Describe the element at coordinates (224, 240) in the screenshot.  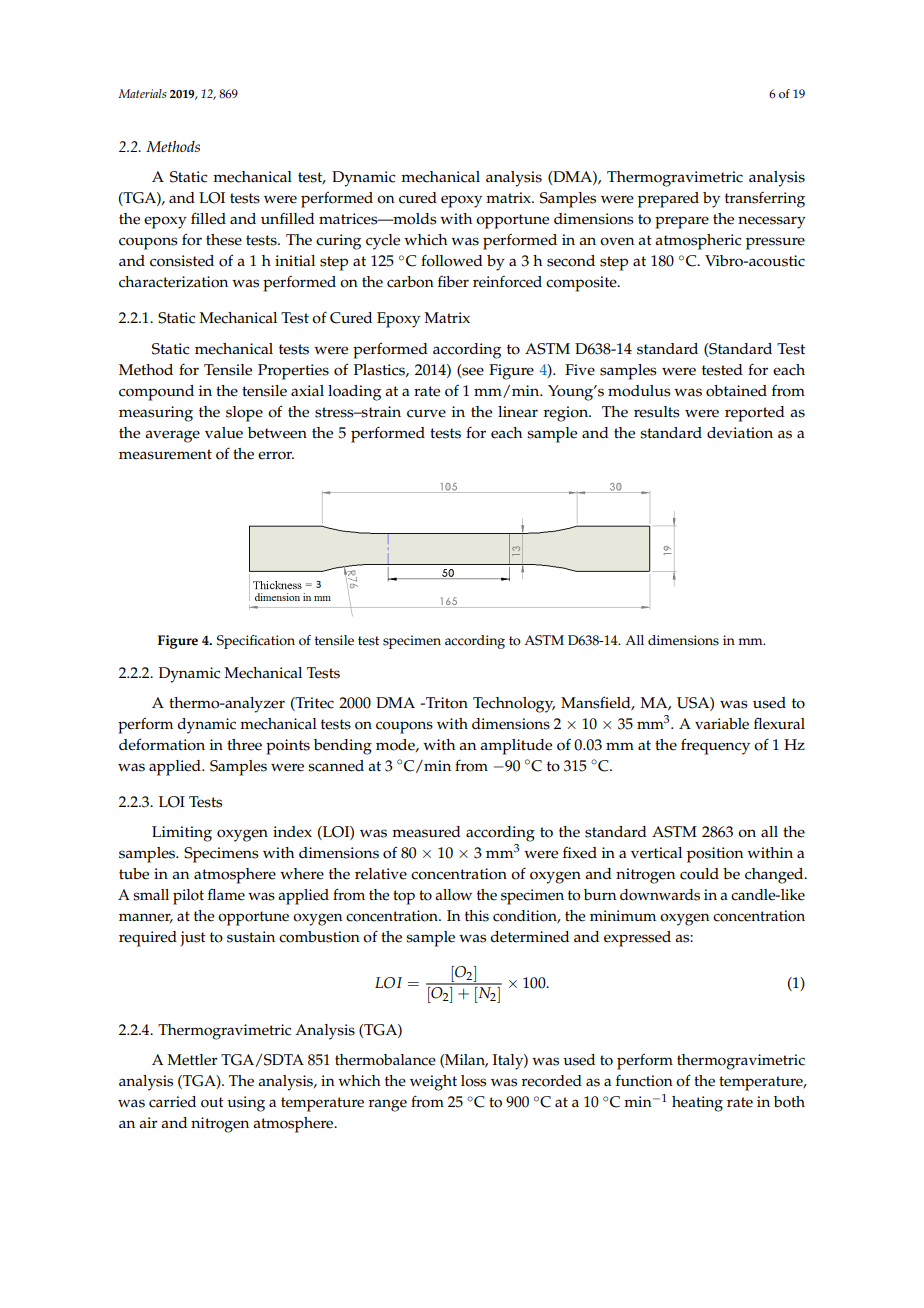
I see `these` at that location.
